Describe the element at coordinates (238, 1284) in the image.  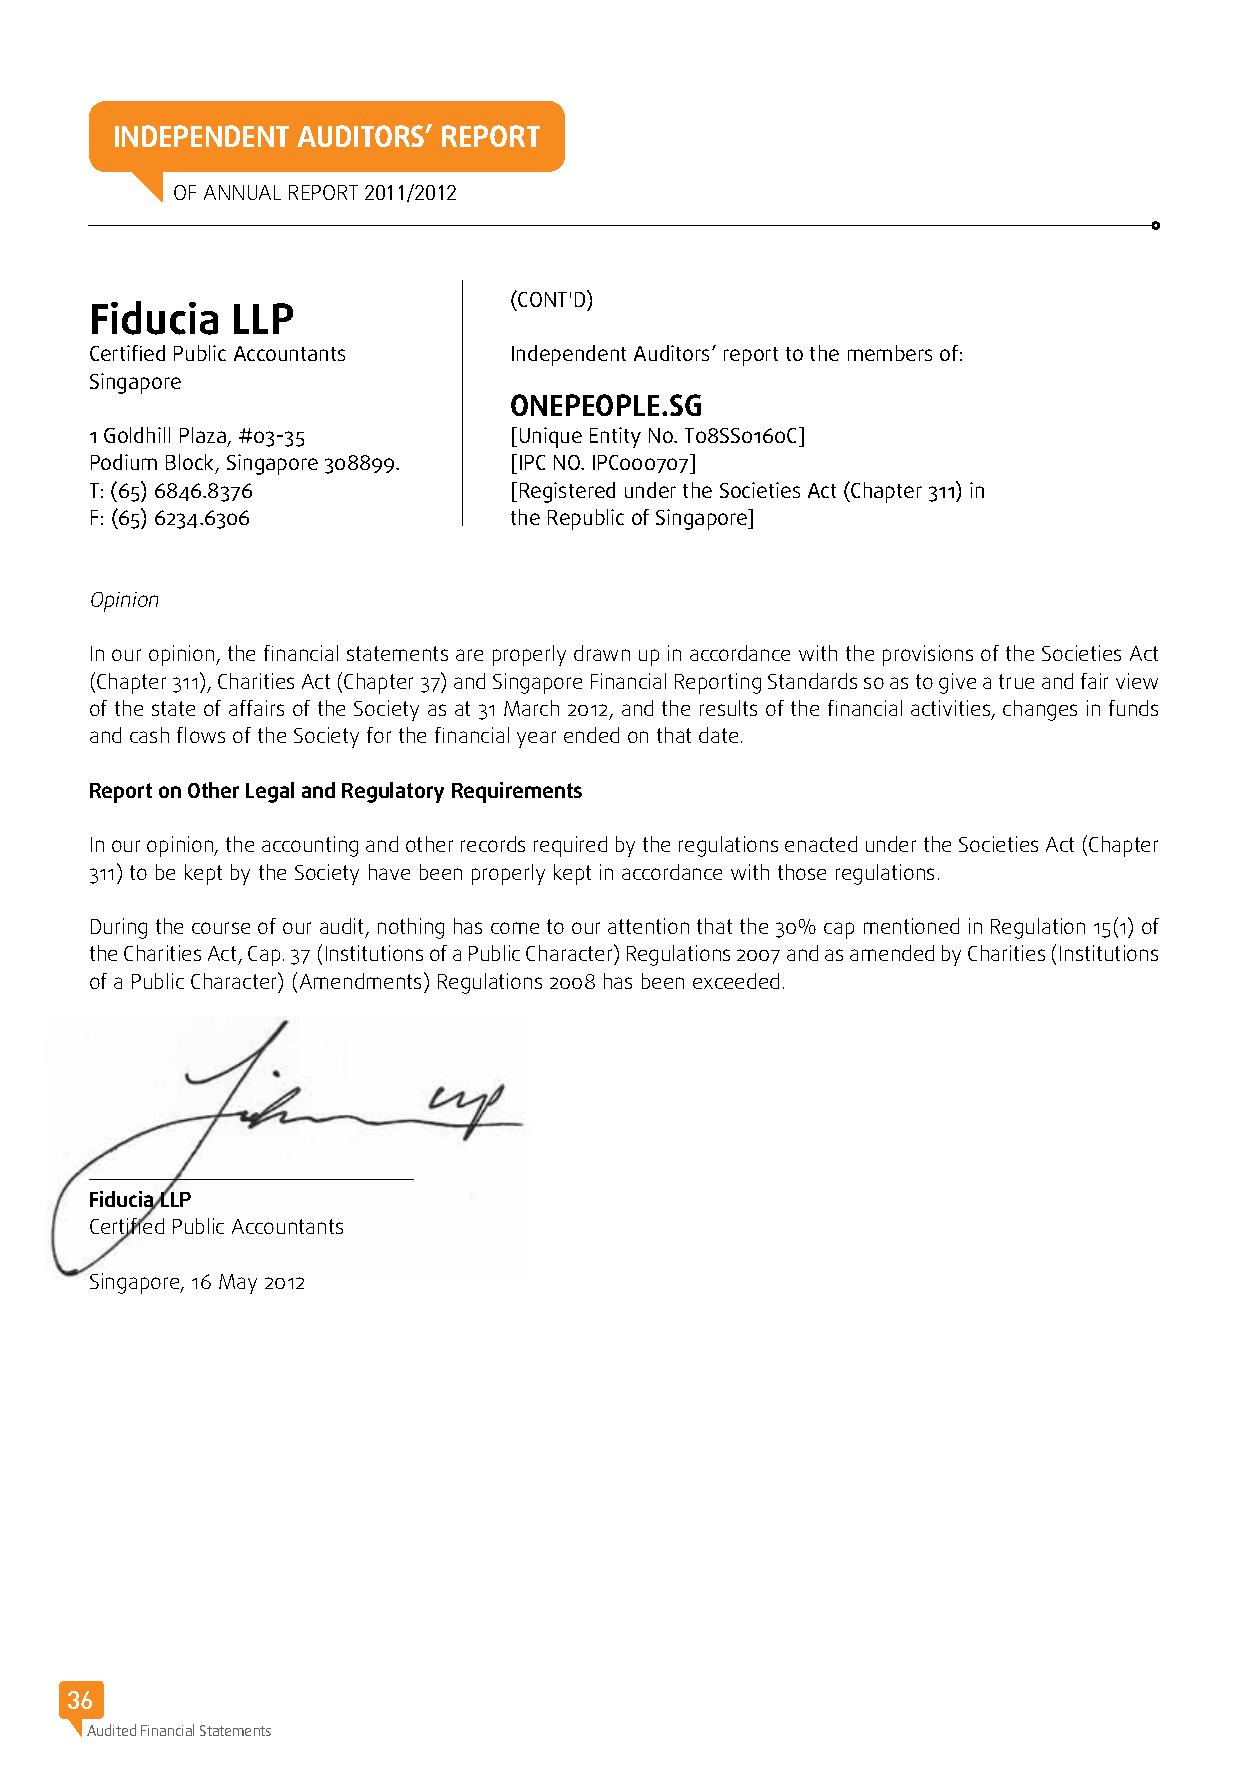
I see `May` at that location.
